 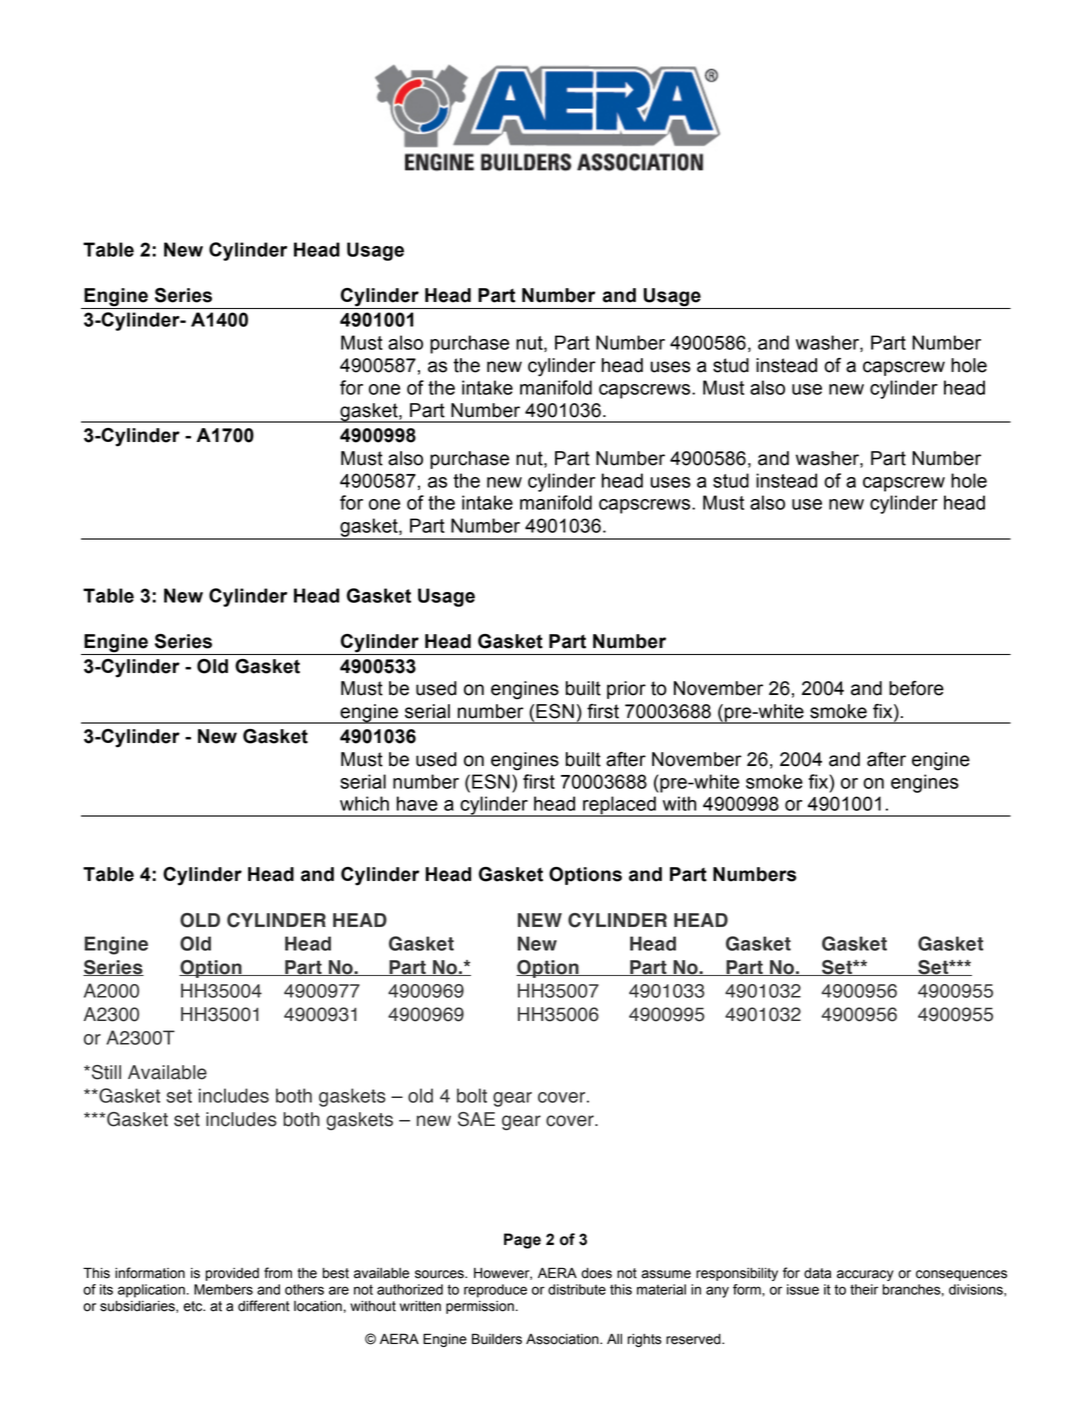 What do you see at coordinates (626, 690) in the screenshot?
I see `prior` at bounding box center [626, 690].
